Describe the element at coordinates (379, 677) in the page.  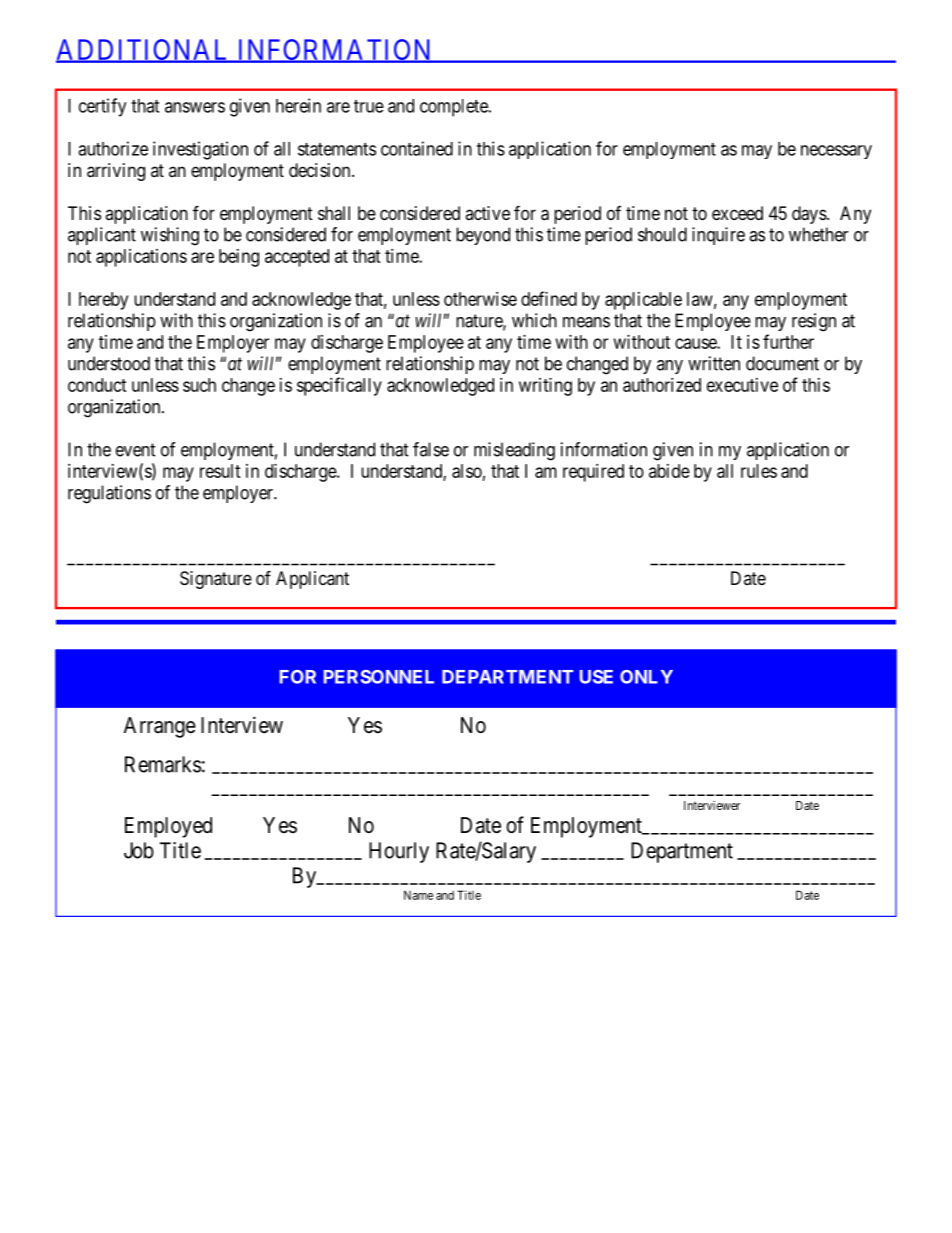
I see `PERSONNEL` at that location.
